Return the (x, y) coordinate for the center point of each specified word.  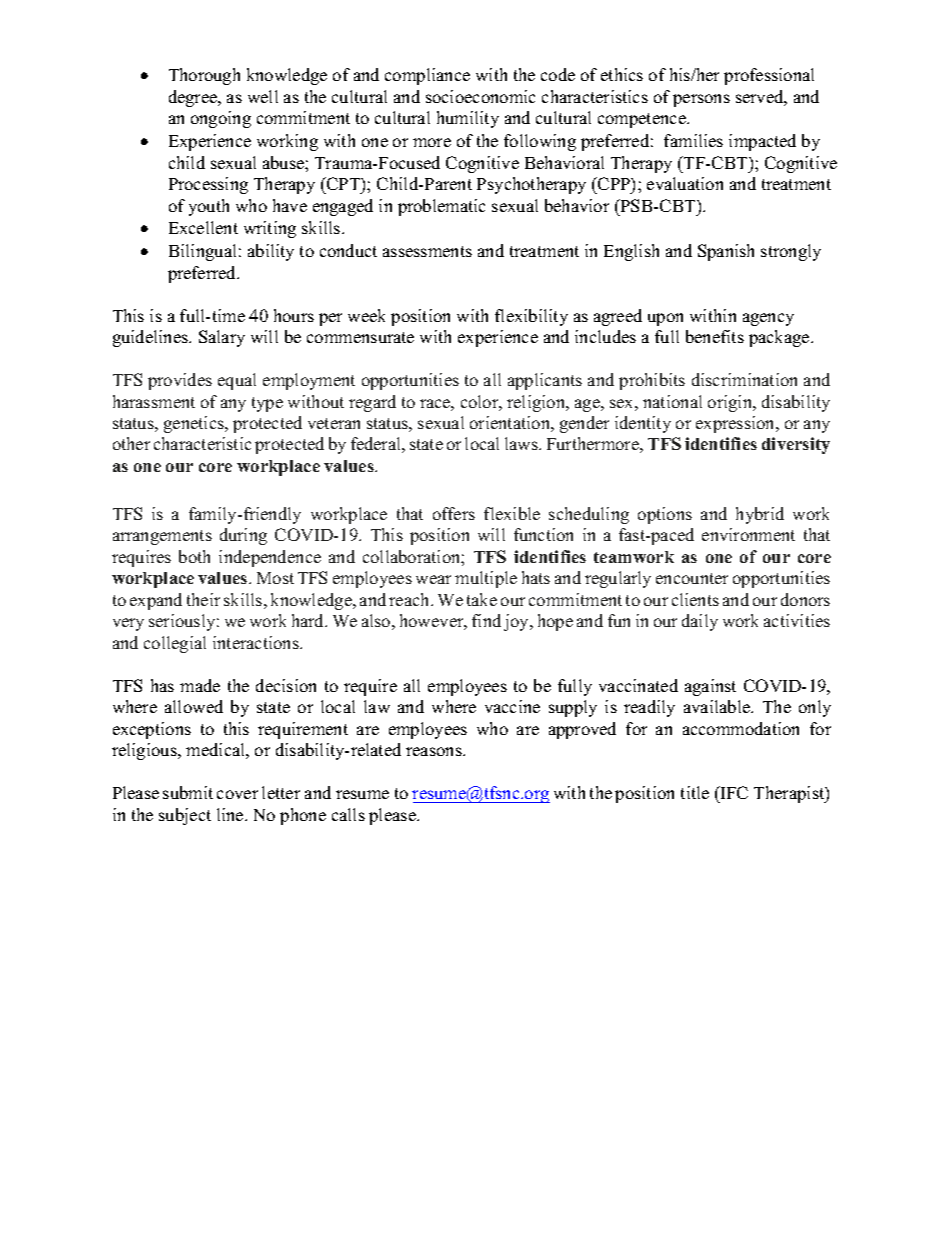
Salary (222, 338)
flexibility (531, 317)
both (194, 556)
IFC (733, 792)
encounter (692, 578)
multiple (486, 579)
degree (194, 98)
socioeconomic (480, 96)
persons (701, 100)
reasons (435, 751)
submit (188, 792)
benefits (715, 336)
